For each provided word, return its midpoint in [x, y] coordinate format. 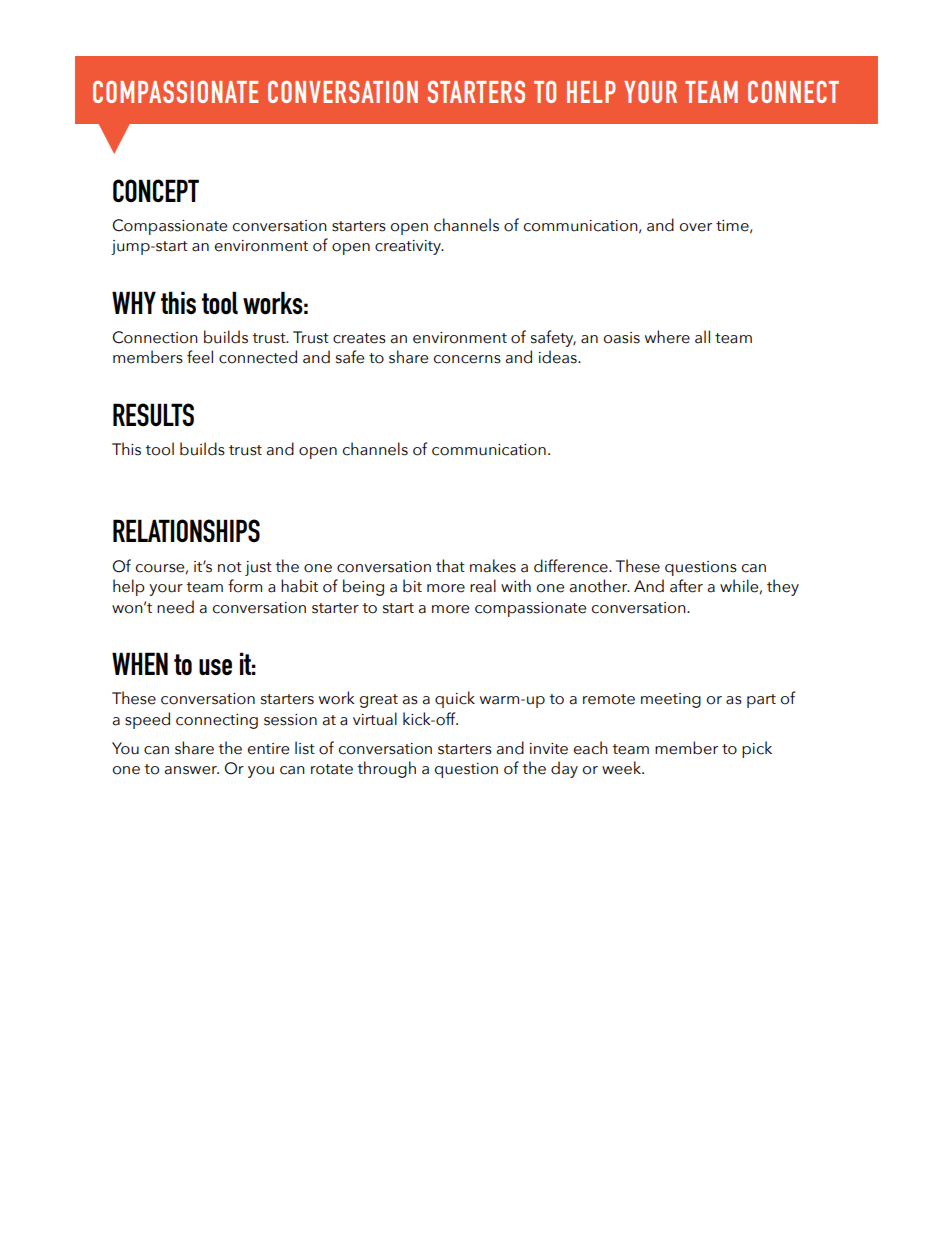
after [686, 586]
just [258, 568]
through [386, 769]
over [696, 227]
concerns [467, 359]
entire [268, 749]
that [450, 566]
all [702, 337]
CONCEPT [156, 190]
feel [200, 357]
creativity [409, 247]
